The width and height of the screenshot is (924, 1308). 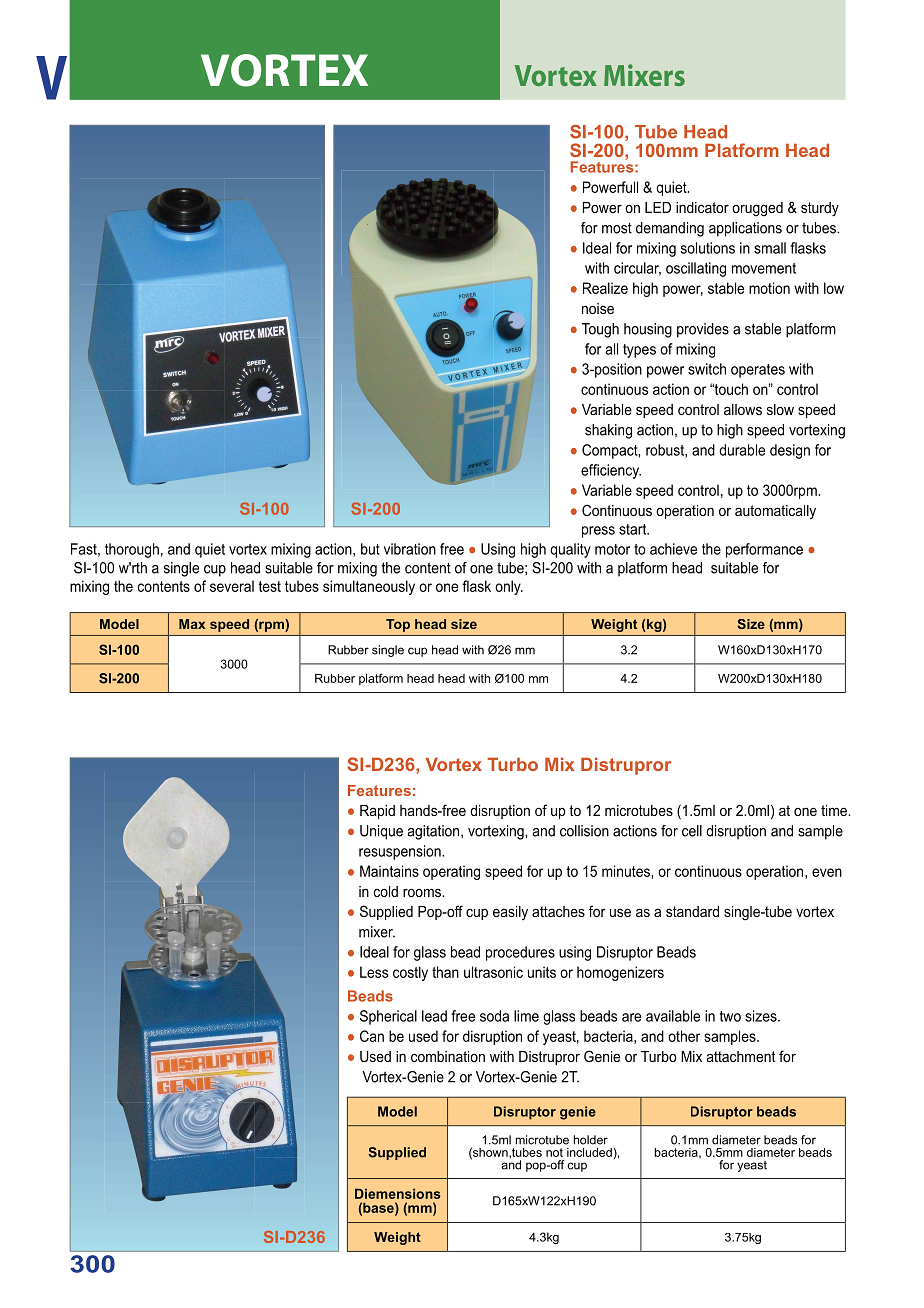 I want to click on only, so click(x=509, y=587).
